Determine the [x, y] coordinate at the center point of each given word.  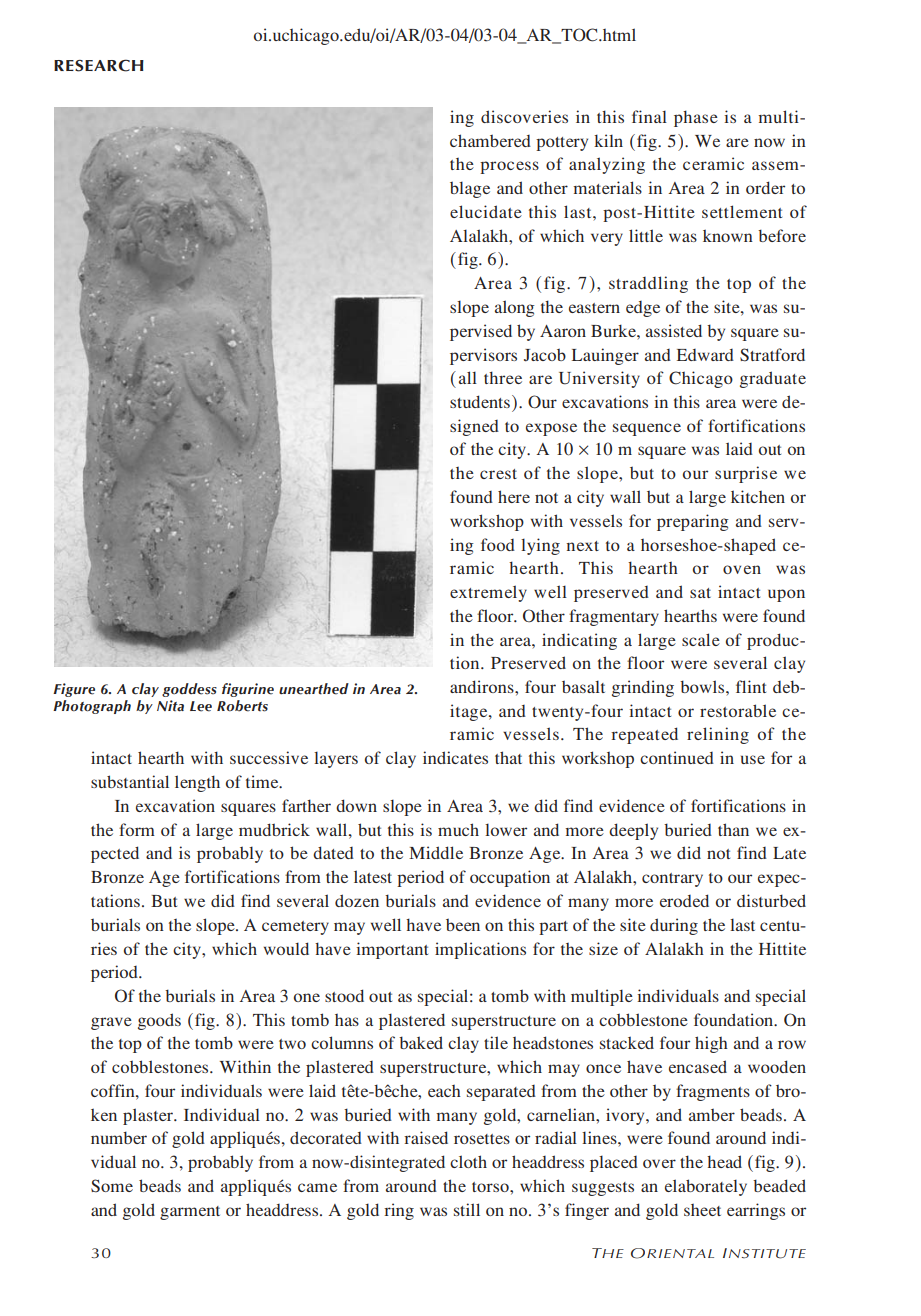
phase [696, 118]
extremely [488, 593]
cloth [468, 1161]
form [137, 829]
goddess [189, 690]
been [463, 924]
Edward [705, 355]
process [509, 167]
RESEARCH [99, 65]
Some [112, 1186]
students [480, 401]
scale [701, 639]
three [503, 377]
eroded [684, 900]
